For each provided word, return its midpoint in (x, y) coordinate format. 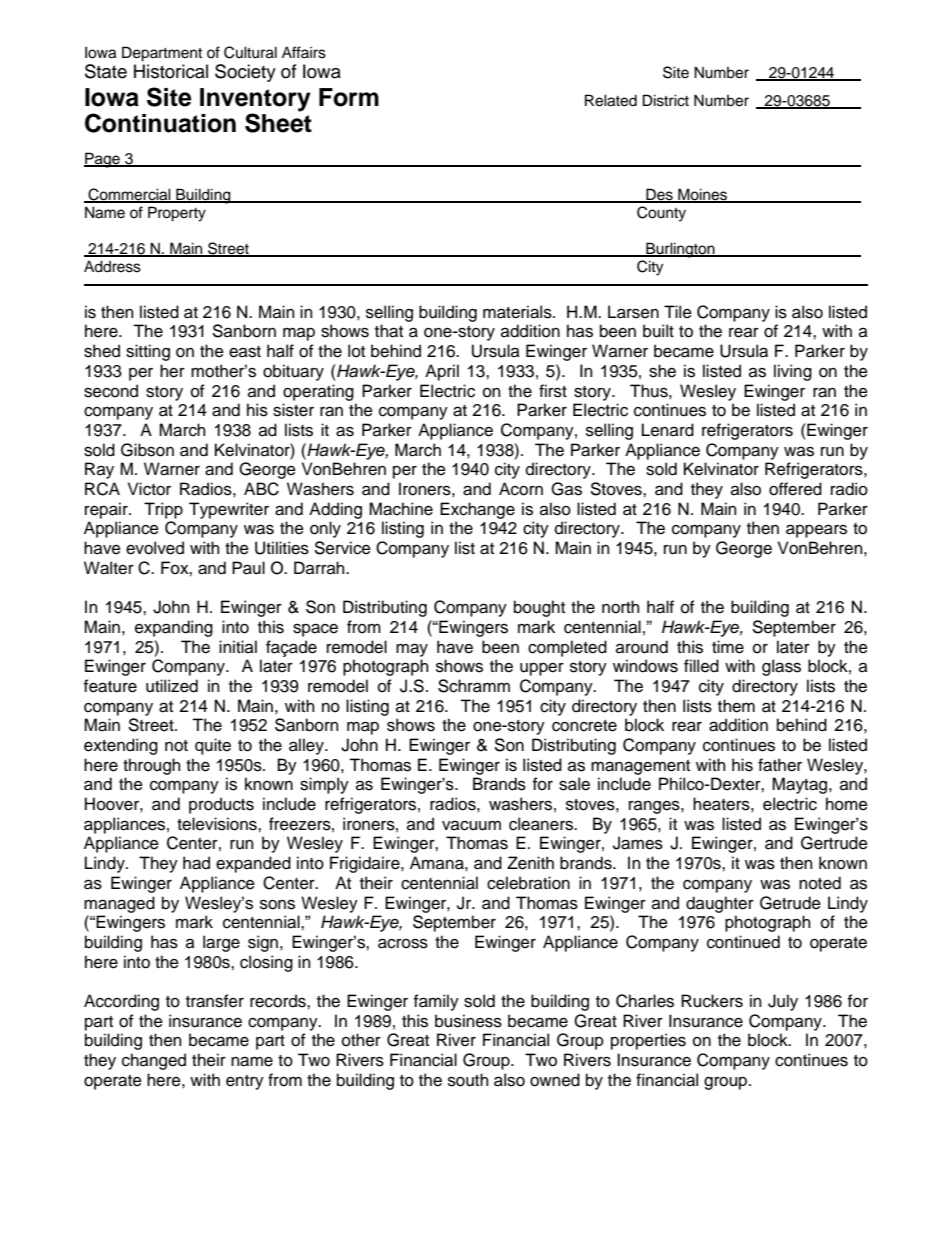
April (442, 372)
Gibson (147, 450)
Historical (171, 71)
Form (349, 97)
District (666, 100)
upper (542, 669)
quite (213, 746)
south (468, 1080)
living (793, 372)
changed (154, 1061)
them (736, 706)
